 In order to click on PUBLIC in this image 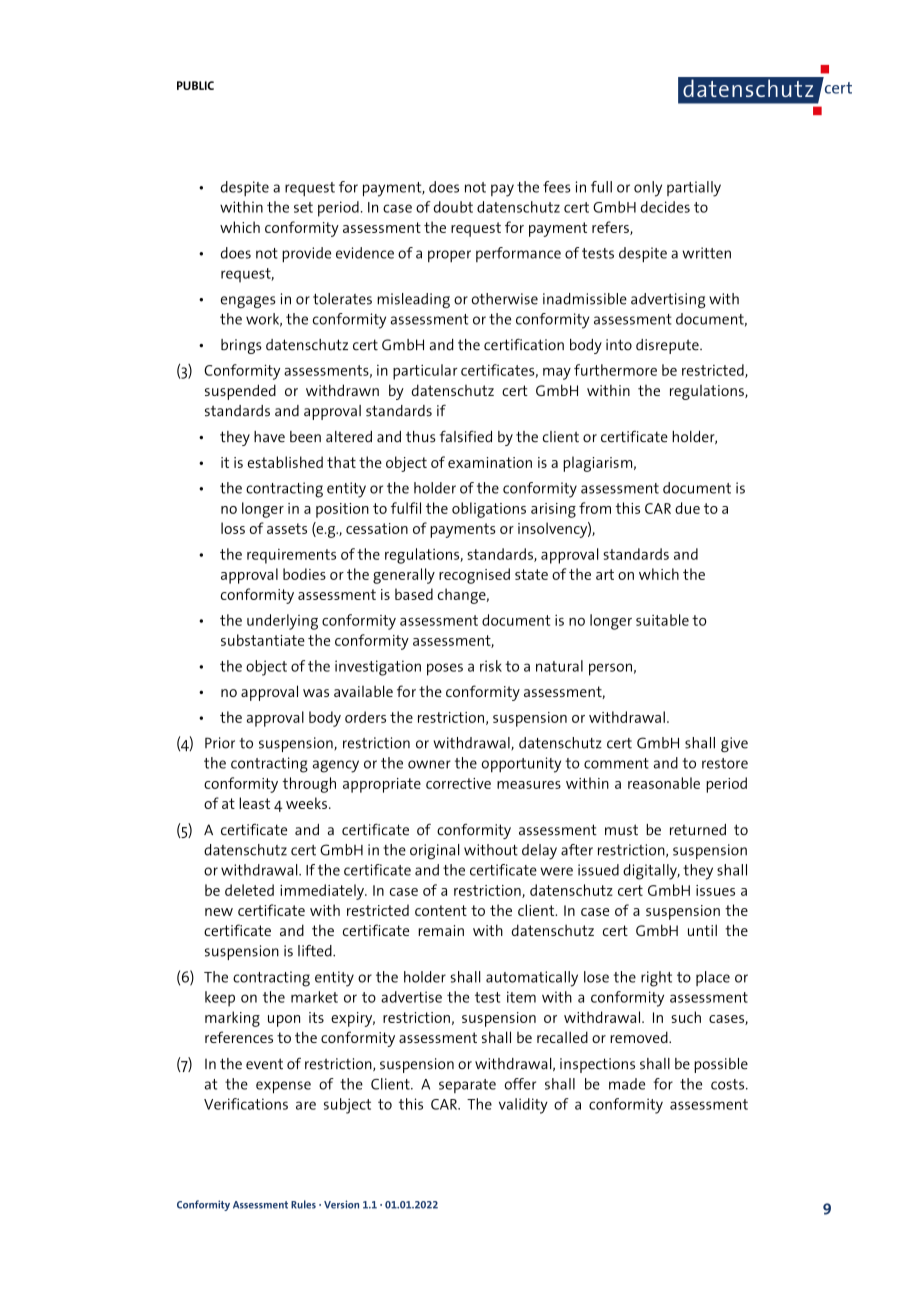, I will do `click(195, 85)`.
